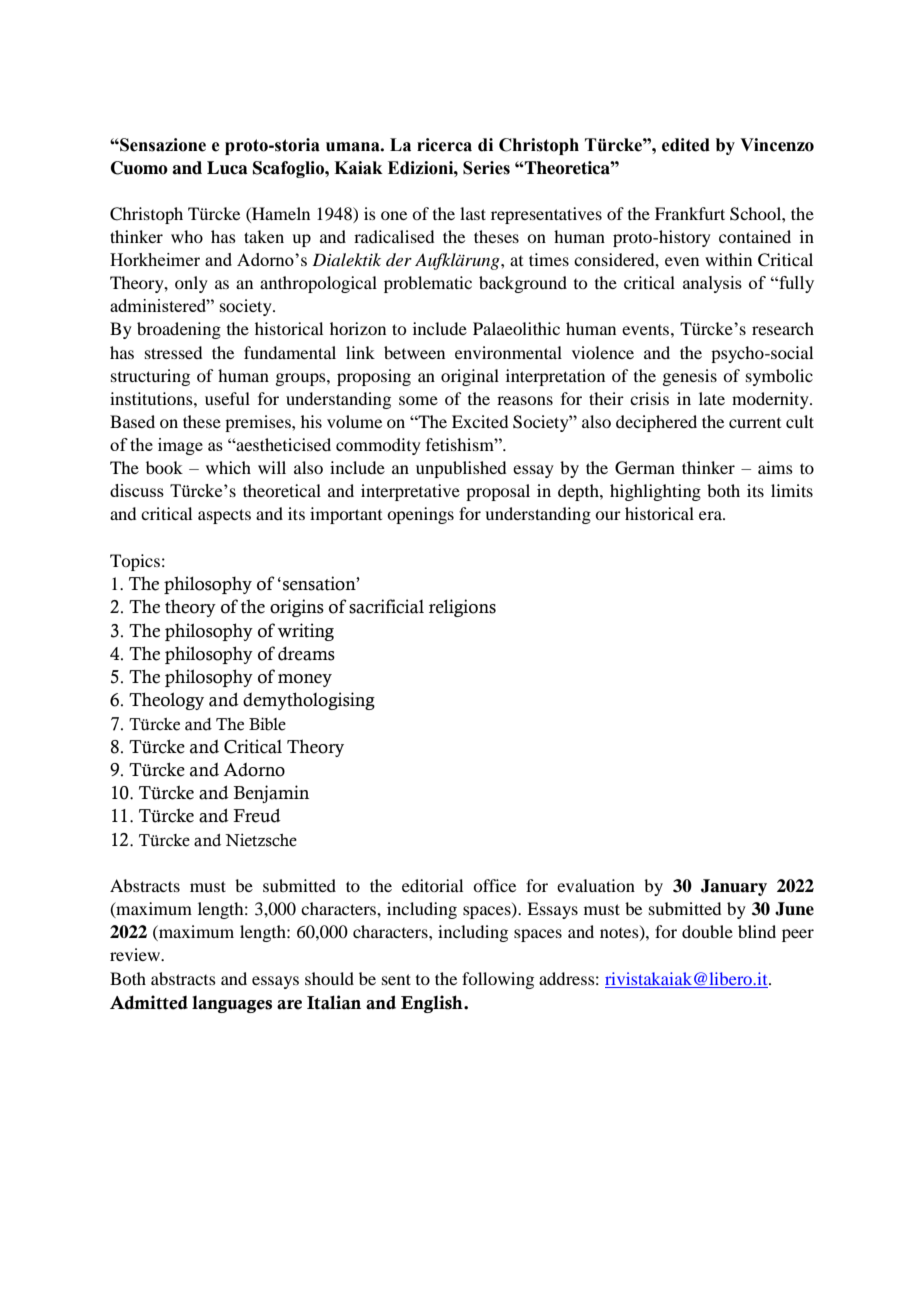  I want to click on Benjamin, so click(271, 794).
